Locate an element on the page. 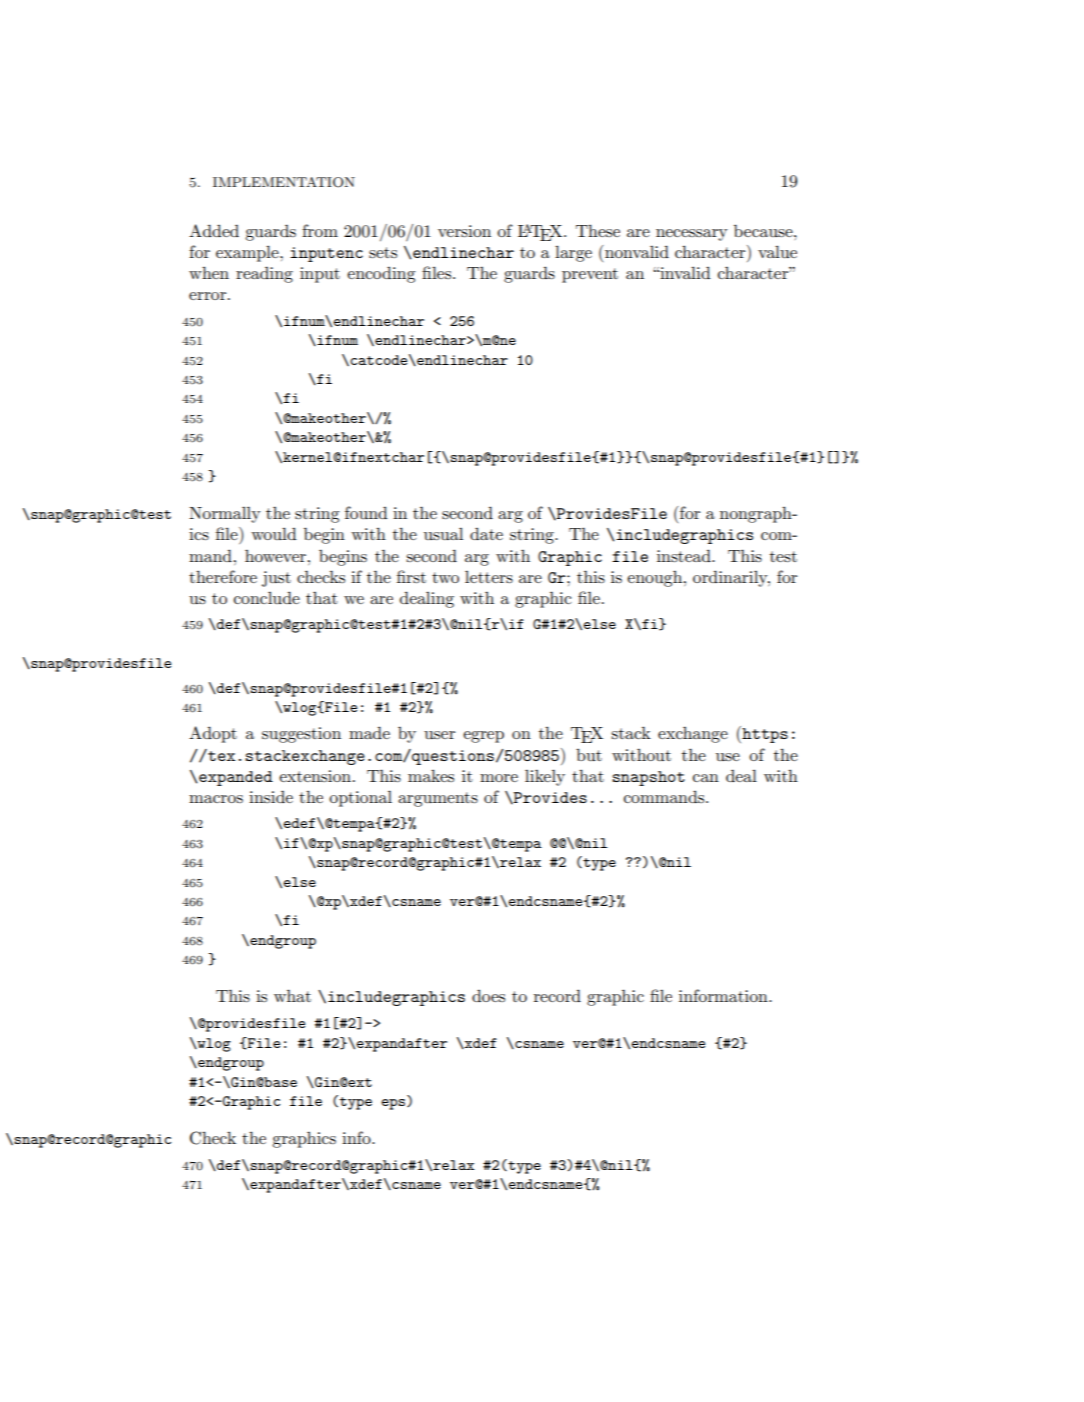 This image has width=1084, height=1402. necessary is located at coordinates (692, 235).
